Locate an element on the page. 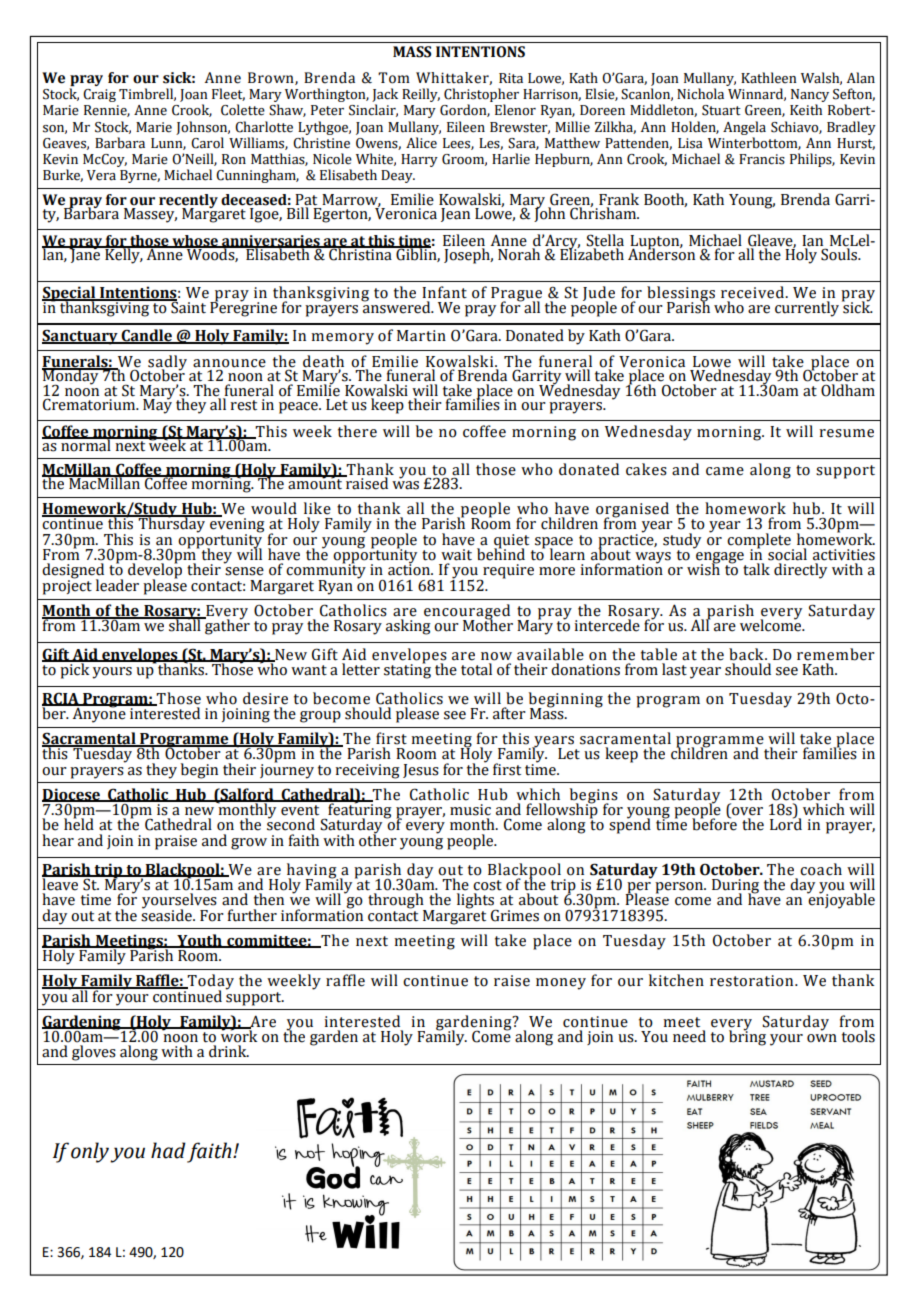 This image has width=924, height=1308. had is located at coordinates (168, 1150).
